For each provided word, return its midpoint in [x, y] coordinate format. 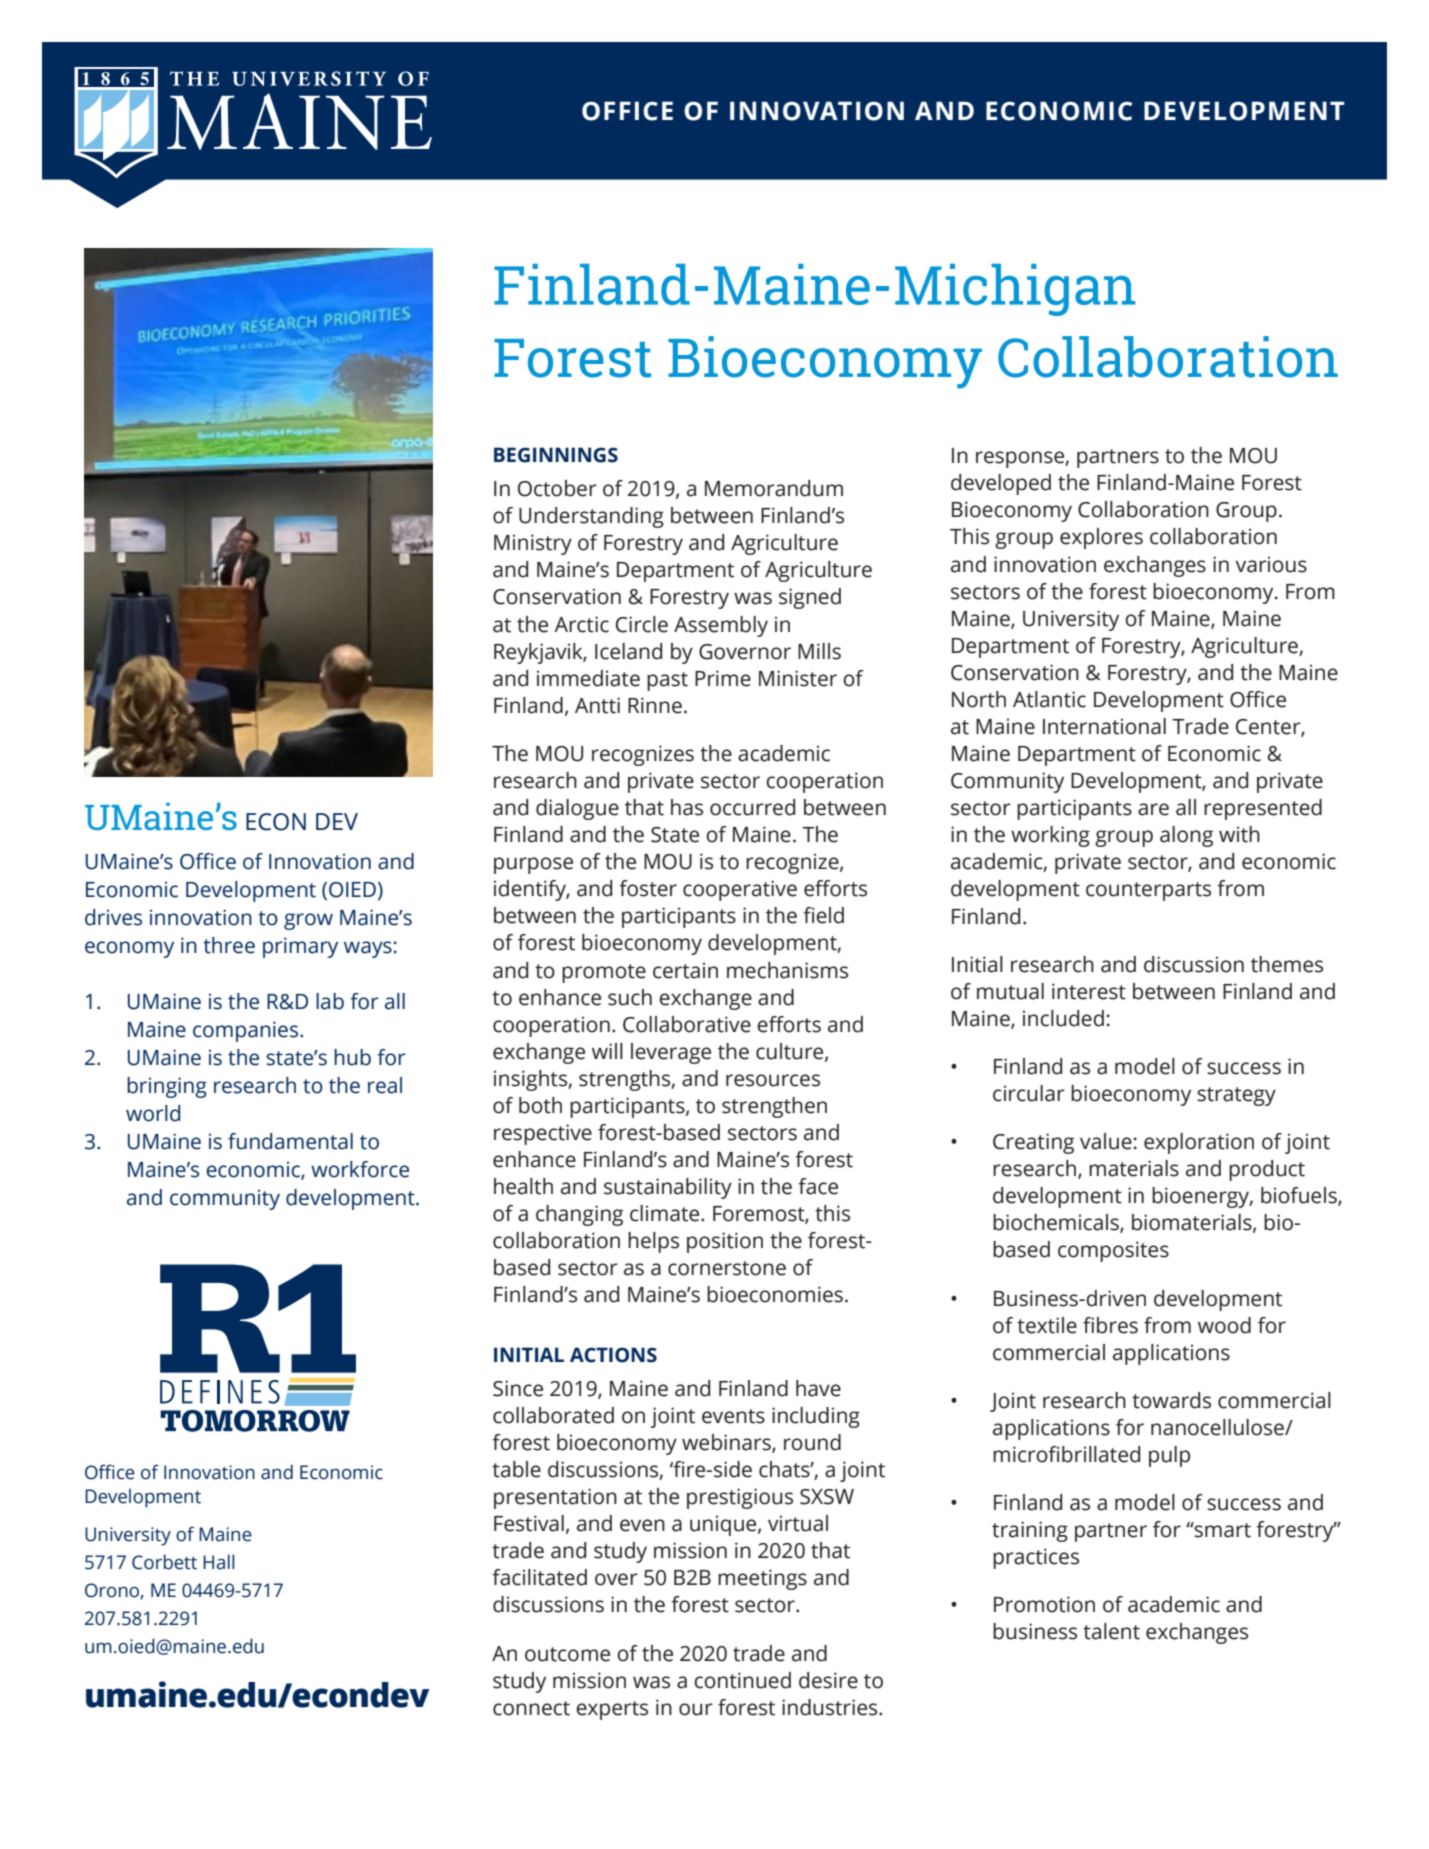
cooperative [740, 890]
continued [742, 1680]
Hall [219, 1562]
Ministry [533, 544]
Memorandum [774, 488]
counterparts [1148, 891]
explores [1101, 538]
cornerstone [727, 1268]
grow [308, 921]
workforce [360, 1169]
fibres [1110, 1325]
